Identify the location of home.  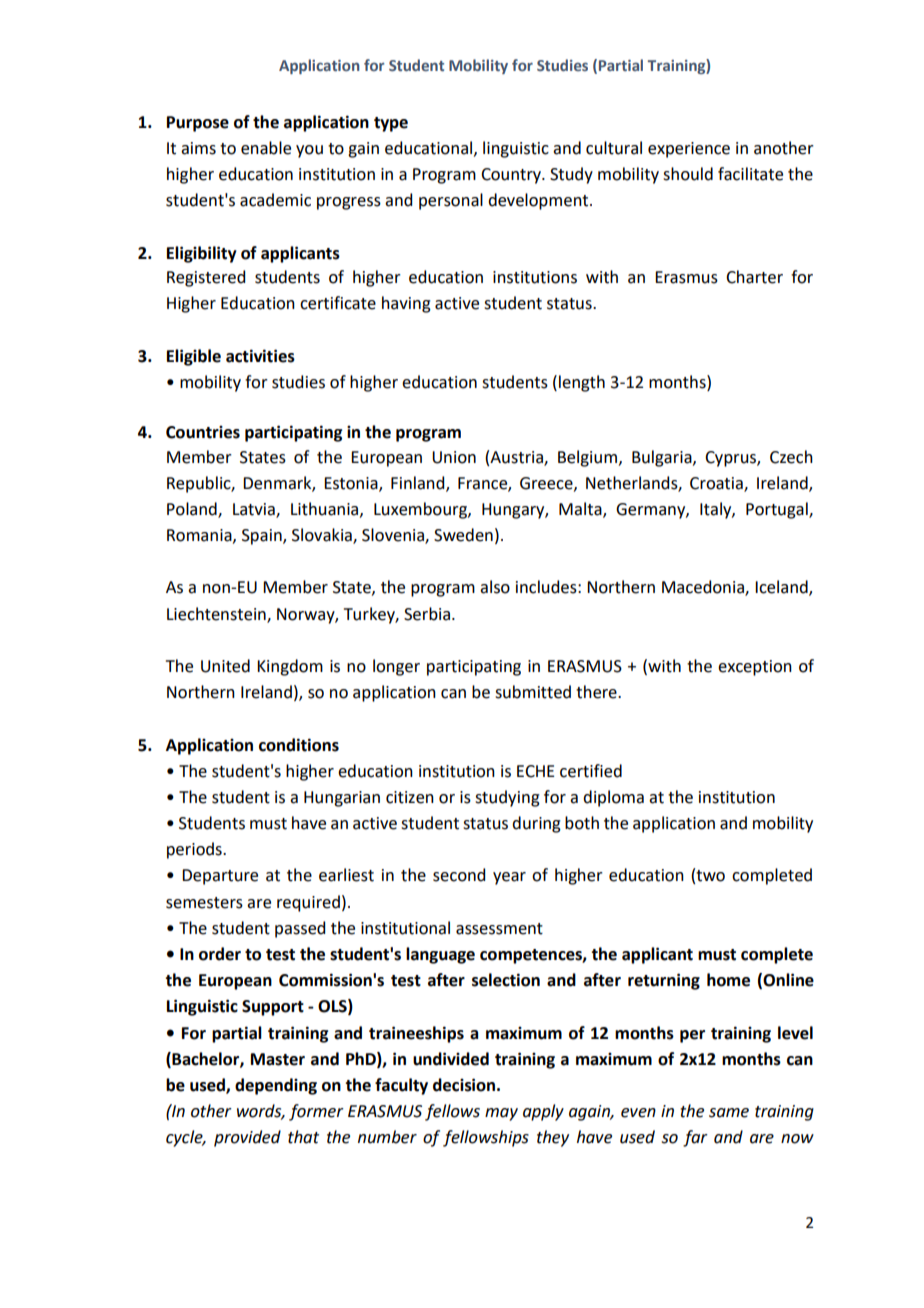
(728, 980).
